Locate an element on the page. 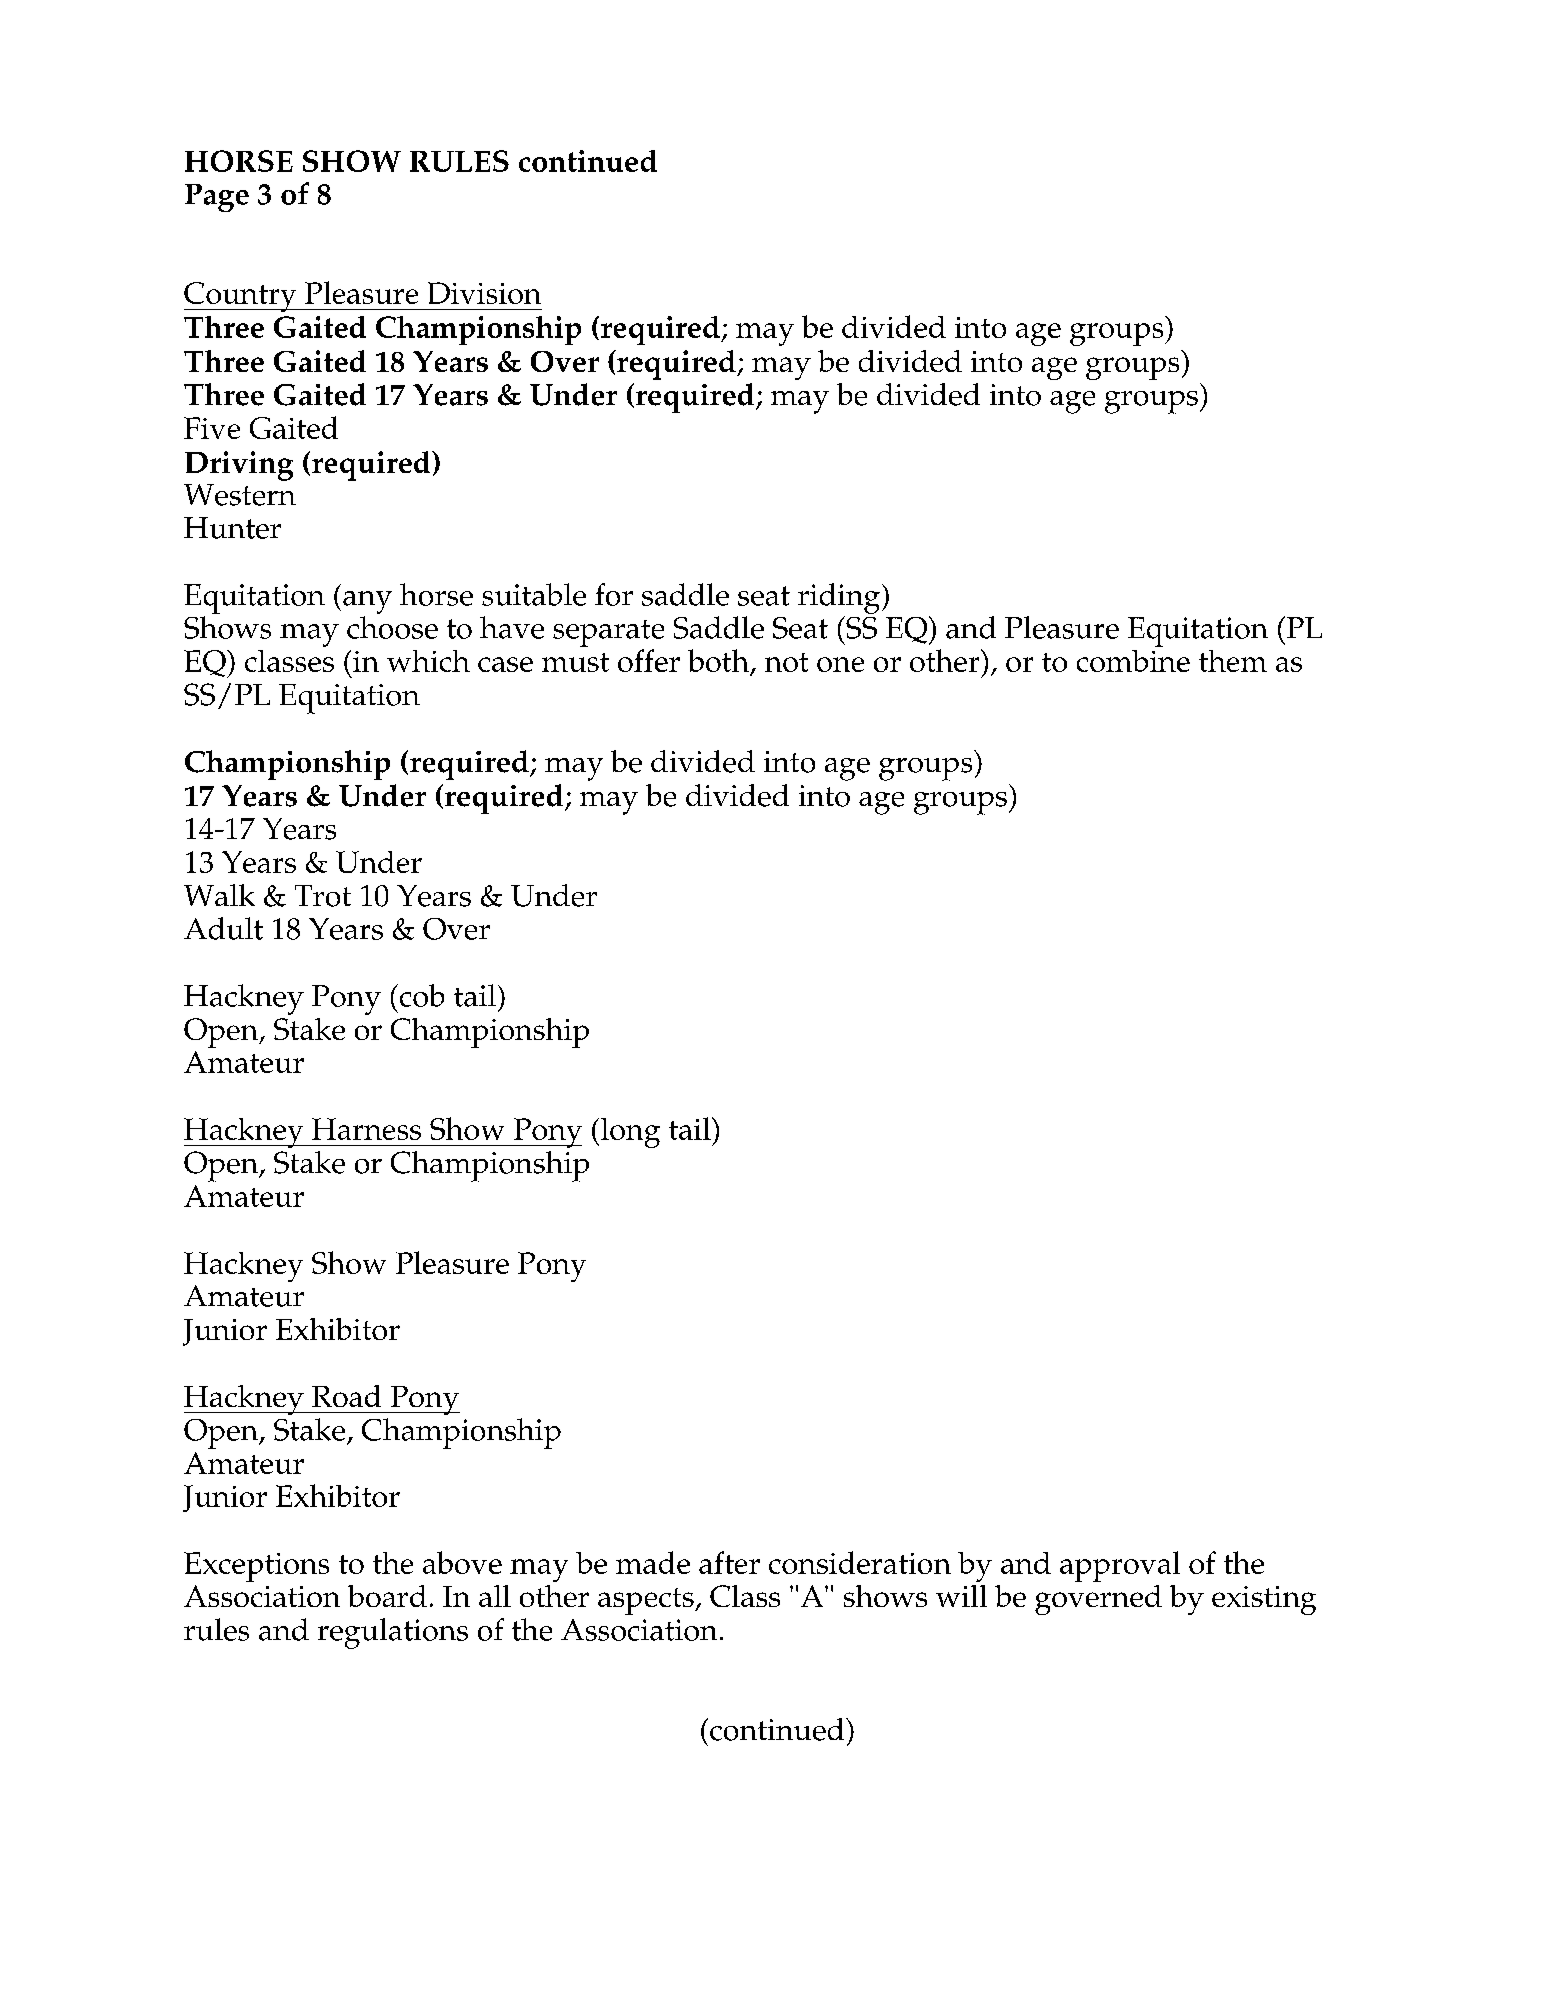 The height and width of the image is (2008, 1552). long is located at coordinates (630, 1133).
